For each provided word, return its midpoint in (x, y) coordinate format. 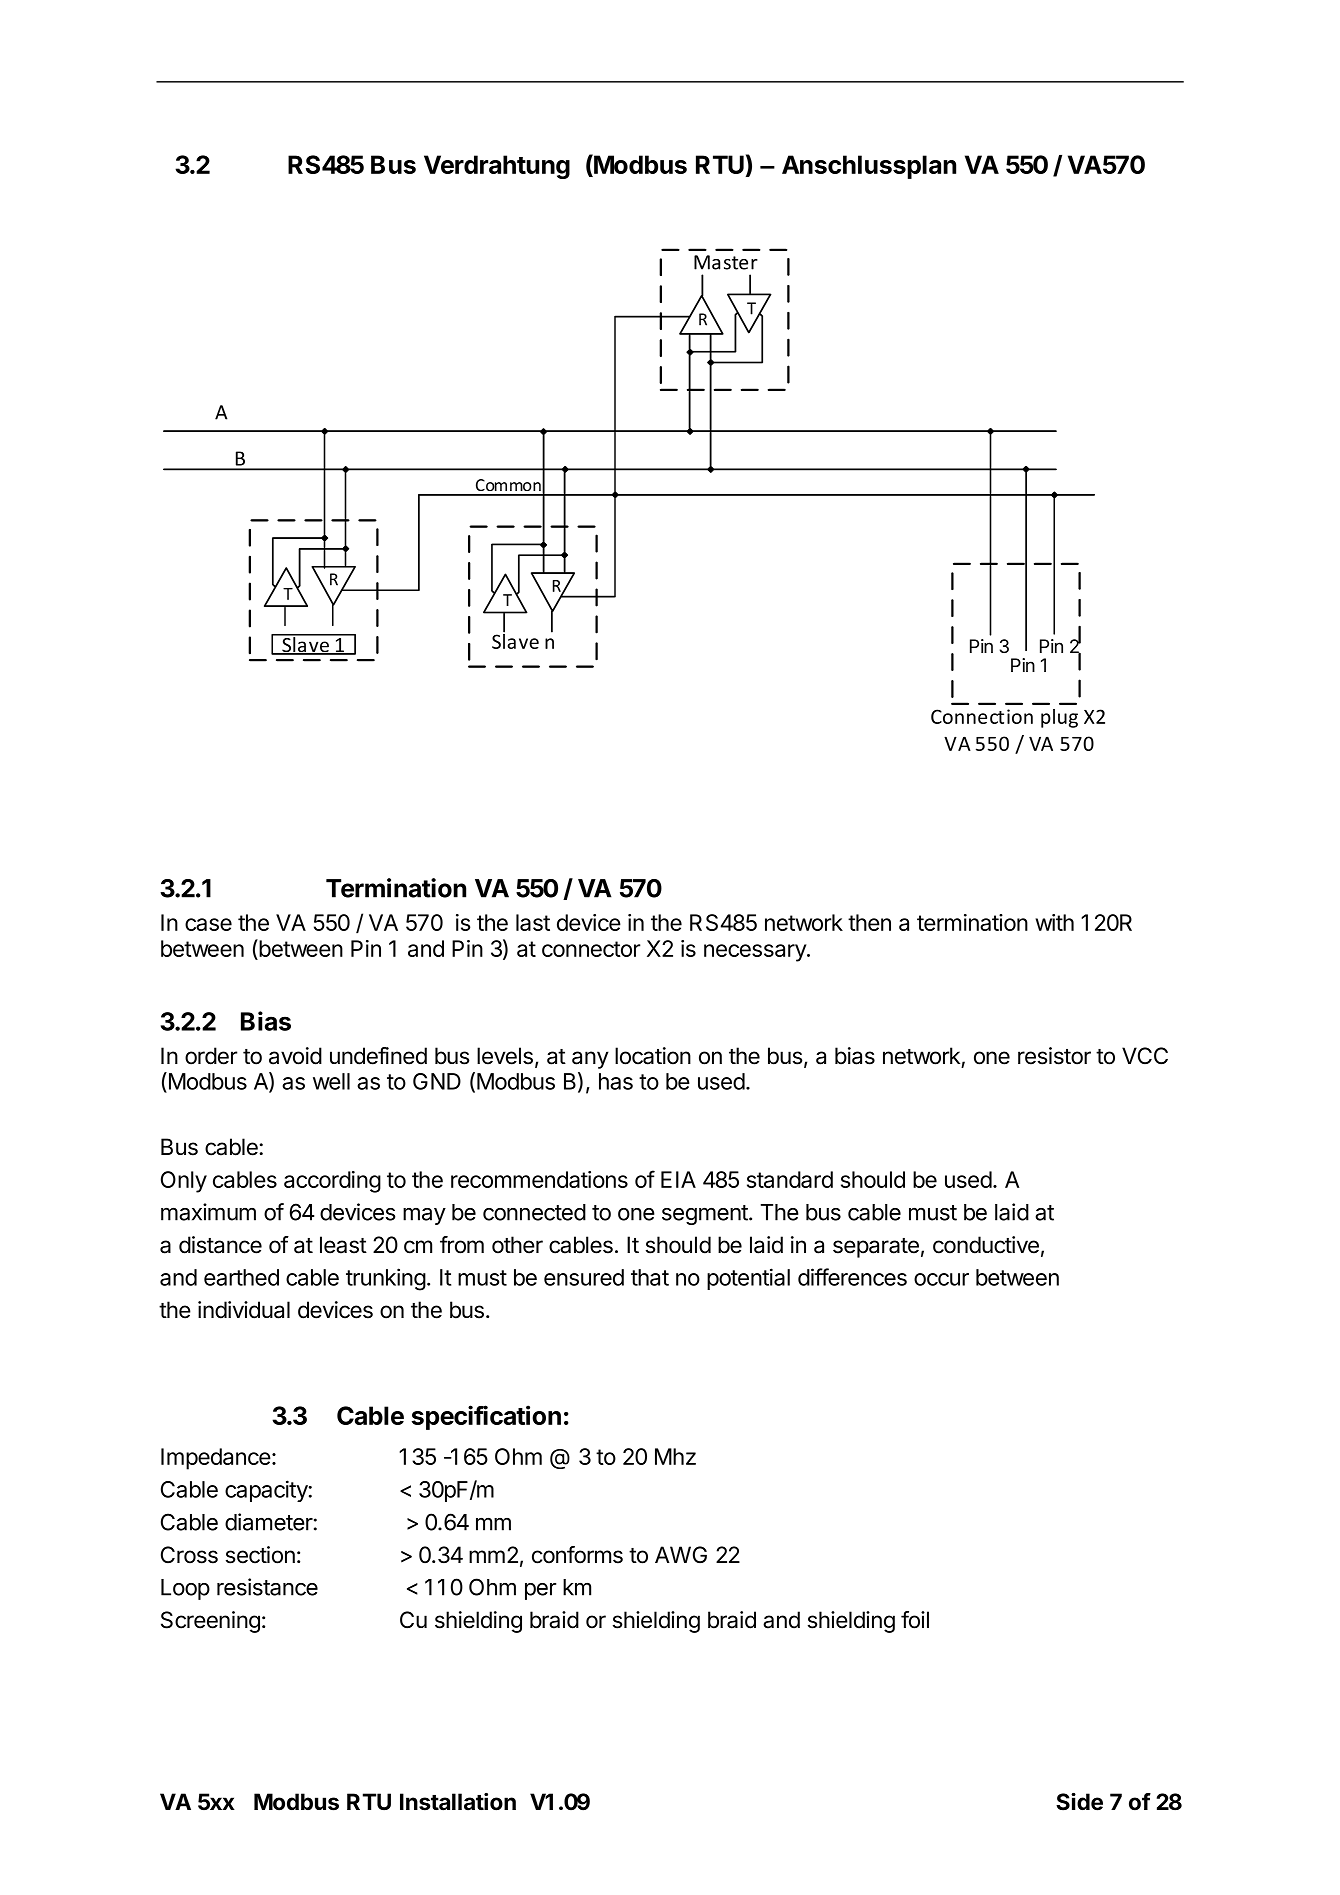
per (540, 1591)
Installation (458, 1802)
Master (726, 262)
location (653, 1056)
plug (1059, 718)
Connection (982, 716)
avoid (295, 1056)
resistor (1054, 1056)
